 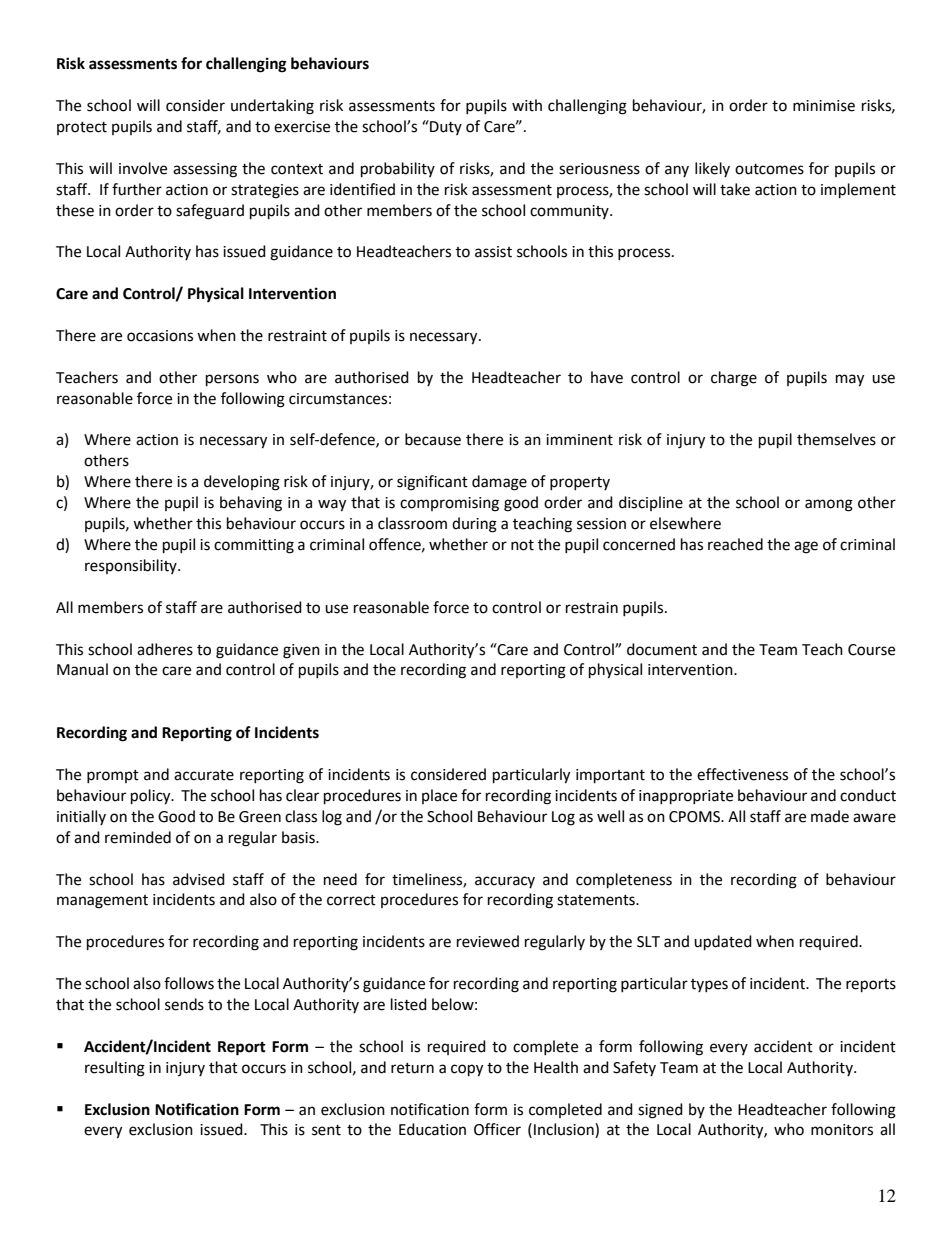 What do you see at coordinates (115, 1069) in the screenshot?
I see `resulting` at bounding box center [115, 1069].
